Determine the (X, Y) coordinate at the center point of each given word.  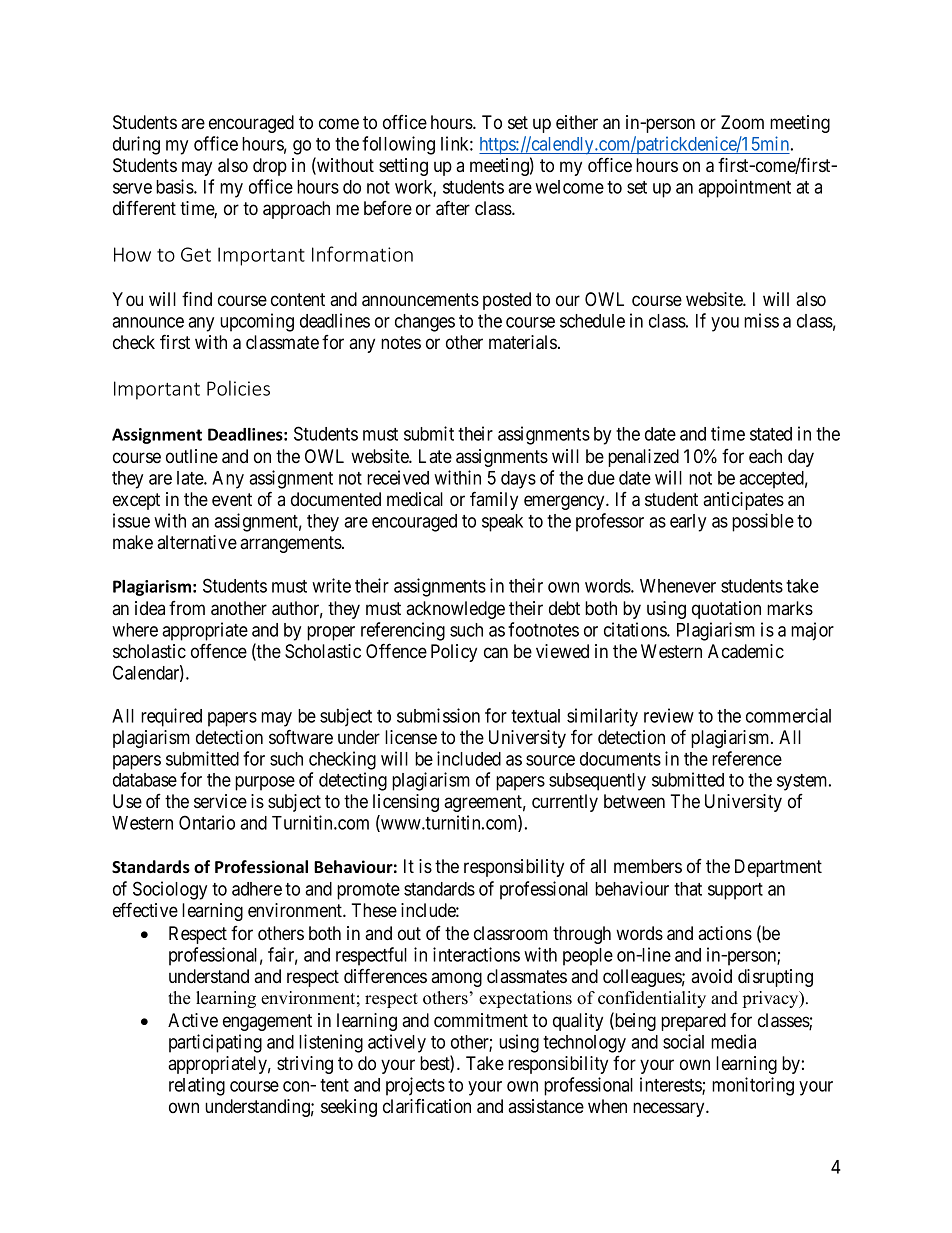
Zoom (742, 122)
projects (415, 1086)
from (187, 608)
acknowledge (455, 610)
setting (403, 167)
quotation (726, 610)
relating (197, 1086)
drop (270, 167)
